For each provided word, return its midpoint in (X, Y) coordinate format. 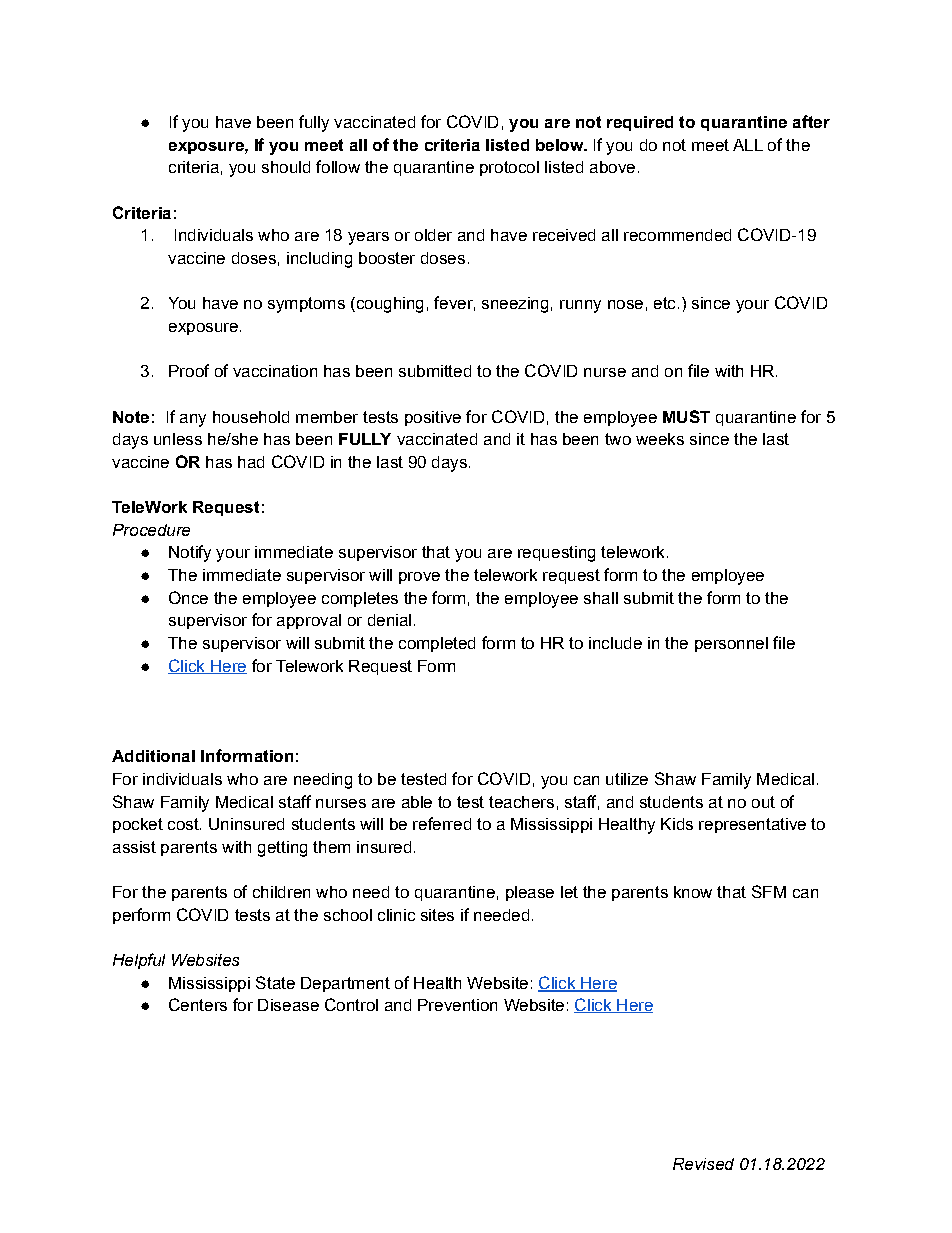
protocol (509, 168)
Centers (198, 1004)
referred (442, 823)
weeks (660, 439)
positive (433, 418)
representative (752, 825)
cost (184, 824)
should (286, 167)
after (811, 121)
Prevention (457, 1005)
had (251, 462)
